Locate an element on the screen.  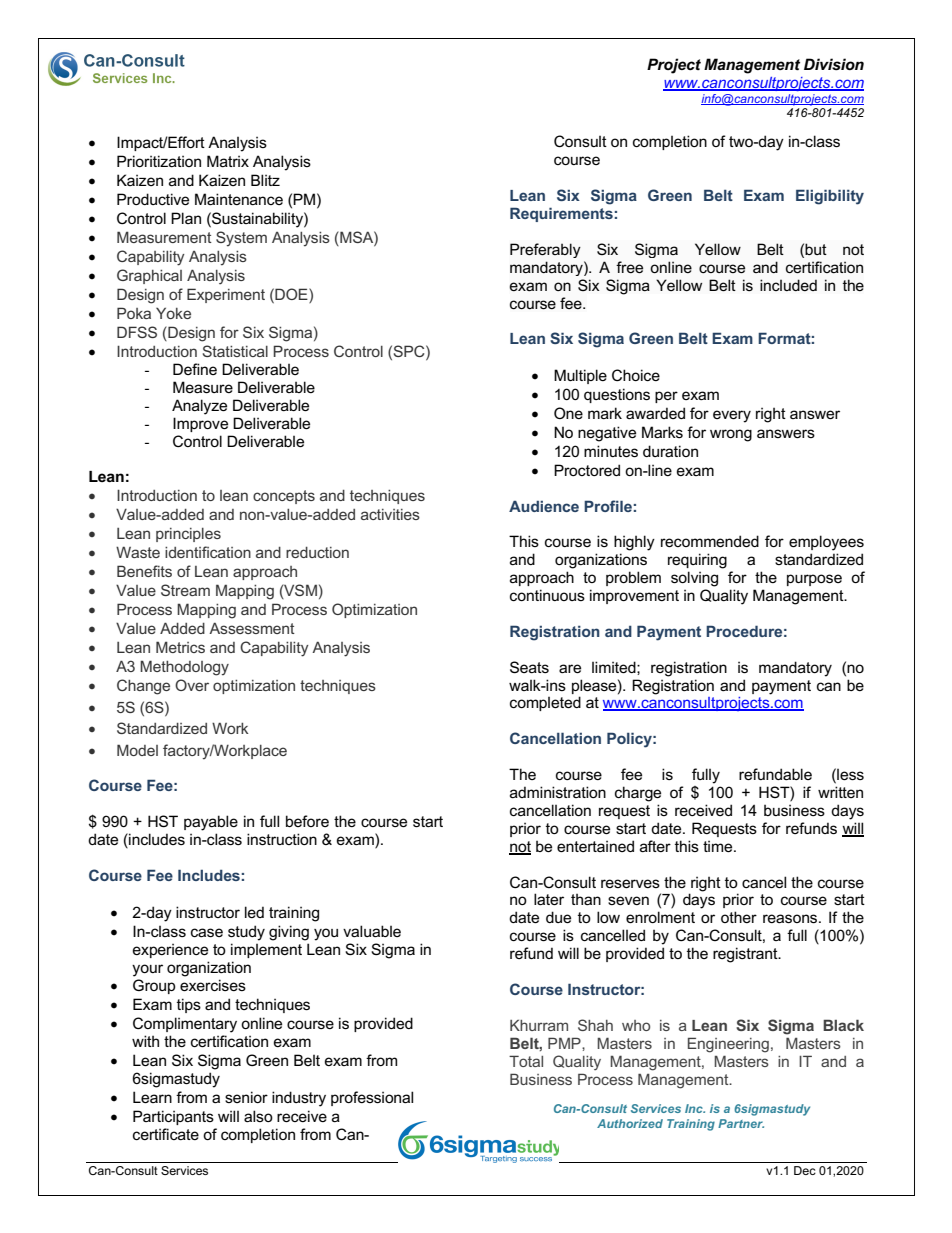
Total is located at coordinates (526, 1061).
